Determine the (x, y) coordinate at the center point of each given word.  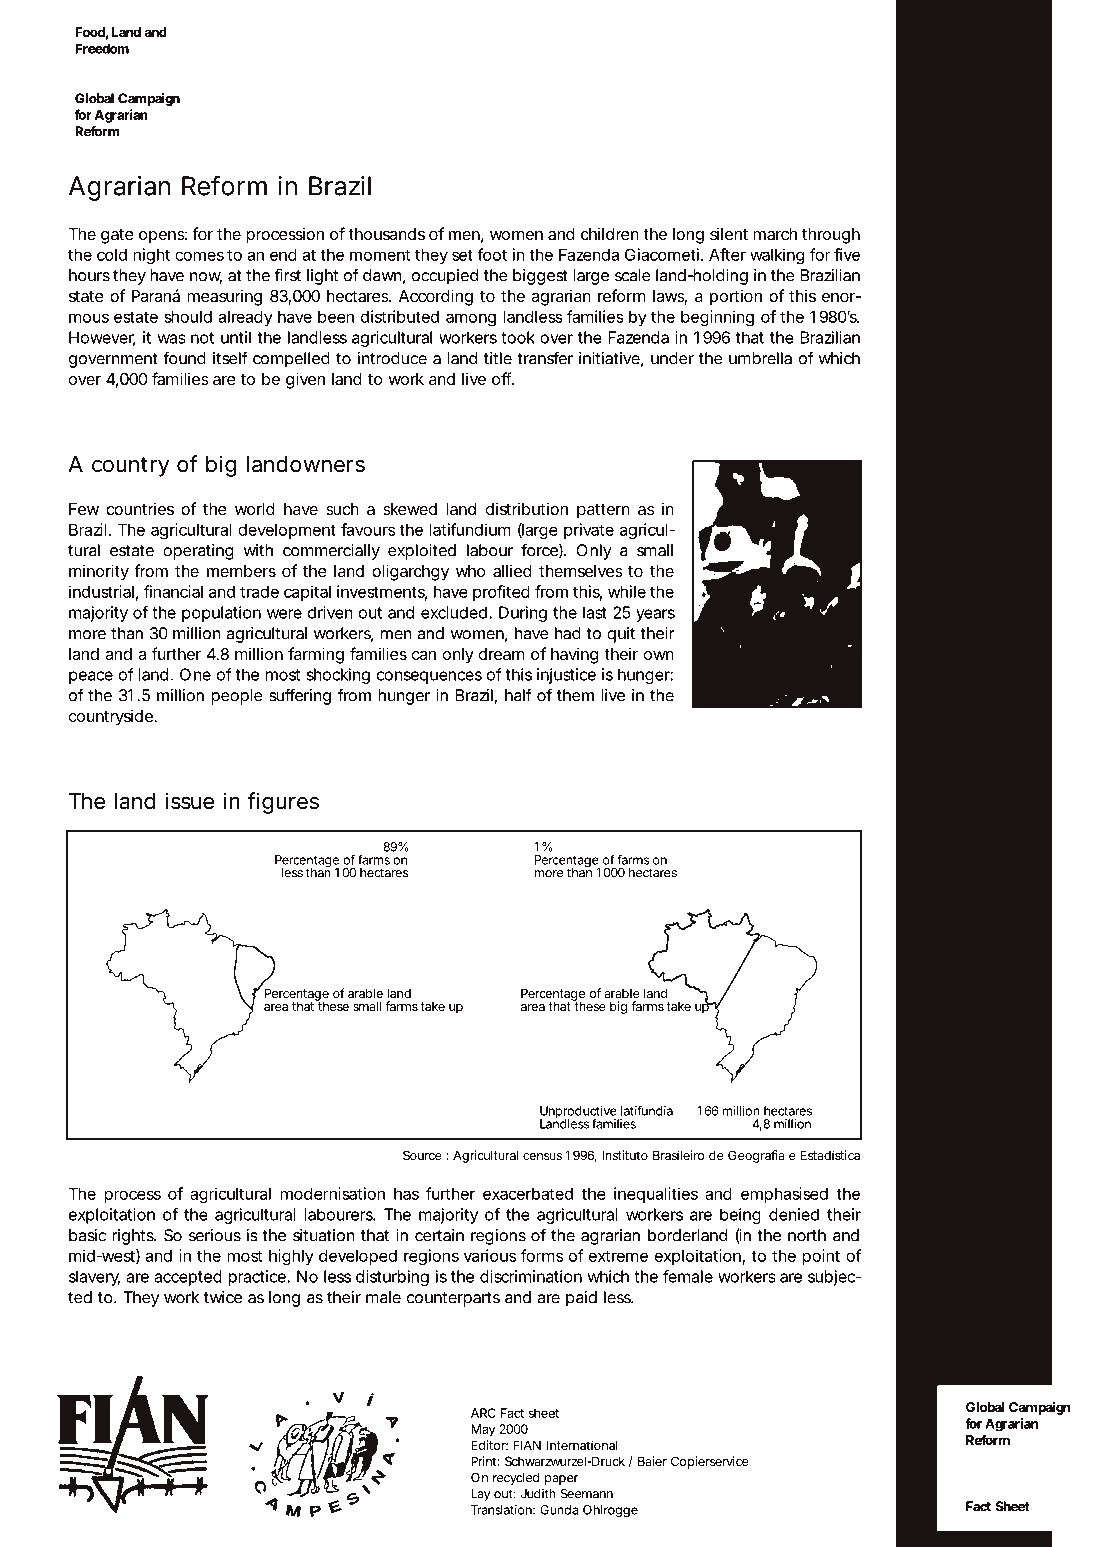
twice (223, 1297)
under (672, 358)
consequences (429, 677)
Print (485, 1461)
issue (189, 801)
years (655, 615)
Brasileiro (678, 1155)
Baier (652, 1461)
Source (422, 1155)
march (775, 234)
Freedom (102, 48)
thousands (386, 234)
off (503, 378)
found (184, 358)
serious (215, 1235)
